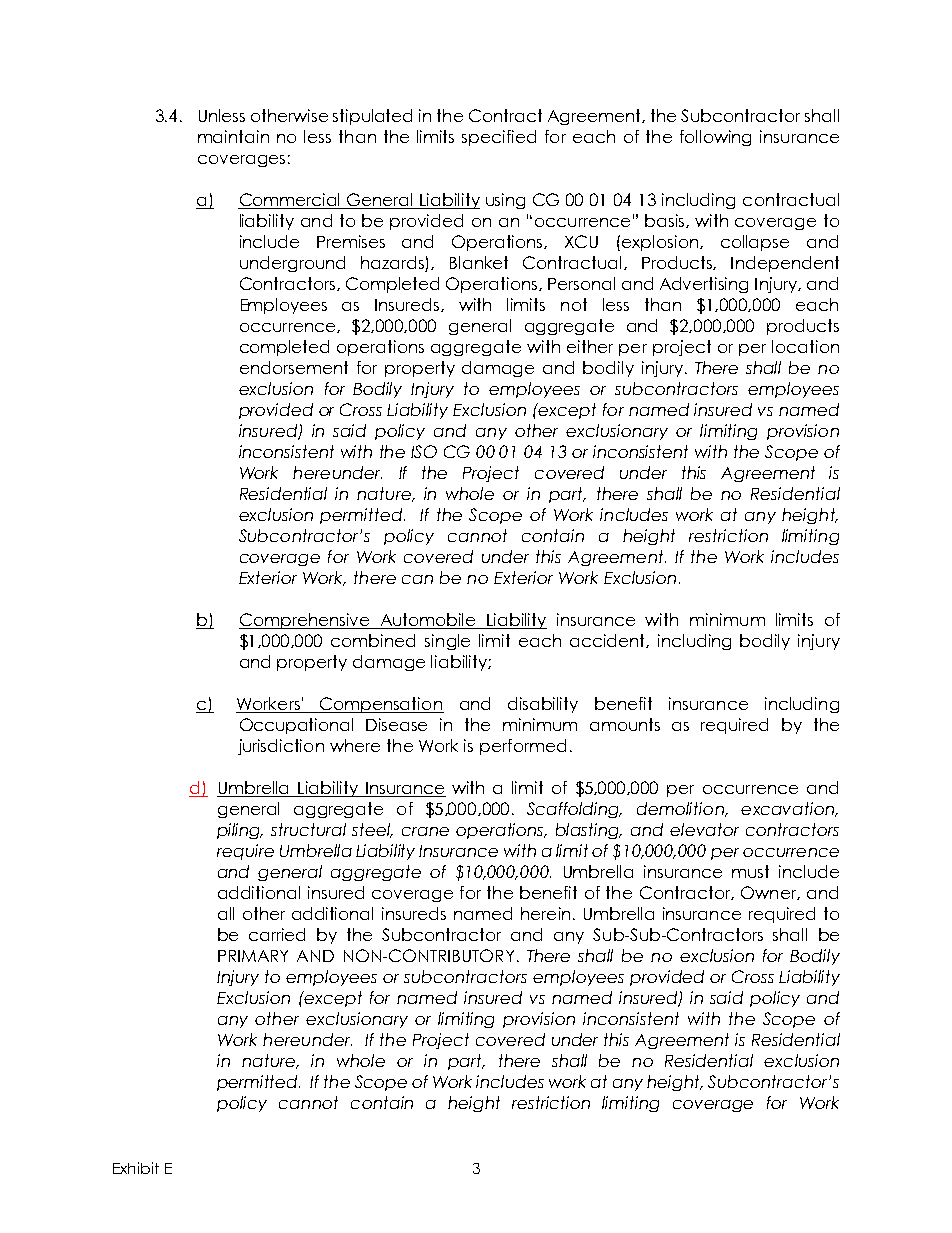 This screenshot has width=952, height=1233. What do you see at coordinates (233, 136) in the screenshot?
I see `maintain` at bounding box center [233, 136].
